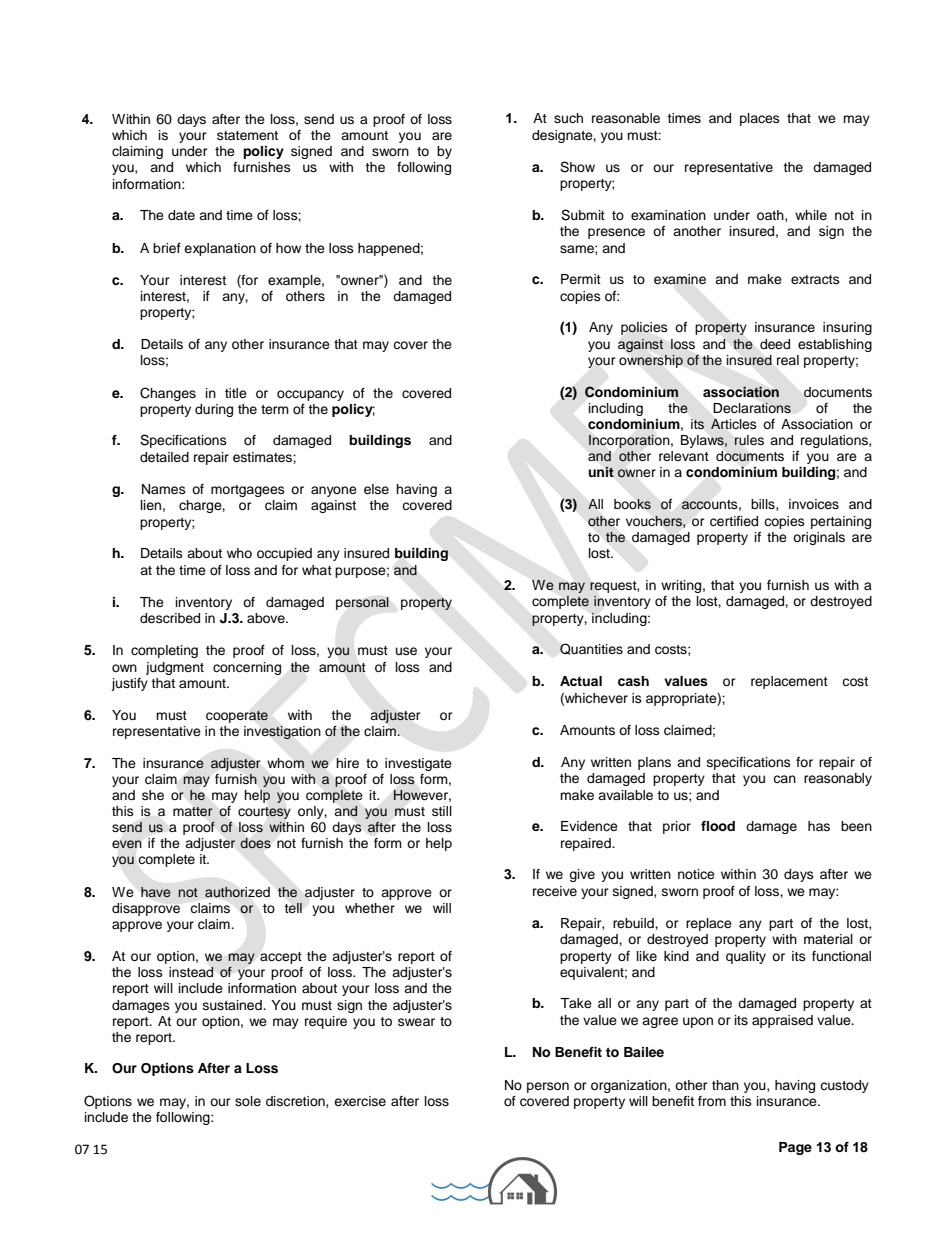  I want to click on places, so click(760, 119).
